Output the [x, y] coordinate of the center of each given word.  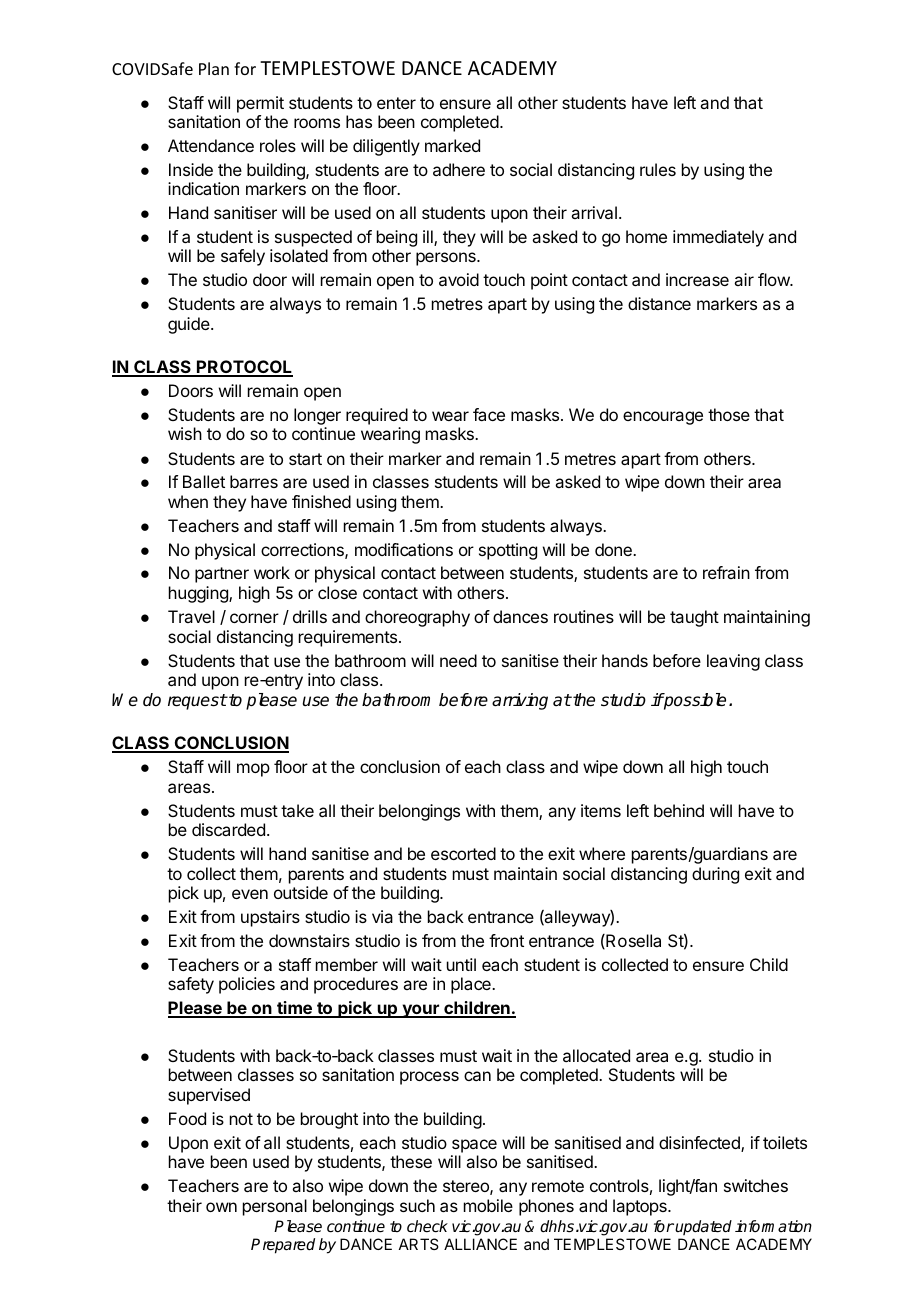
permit [260, 104]
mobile [488, 1205]
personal [275, 1207]
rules [658, 169]
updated [703, 1227]
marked [452, 145]
